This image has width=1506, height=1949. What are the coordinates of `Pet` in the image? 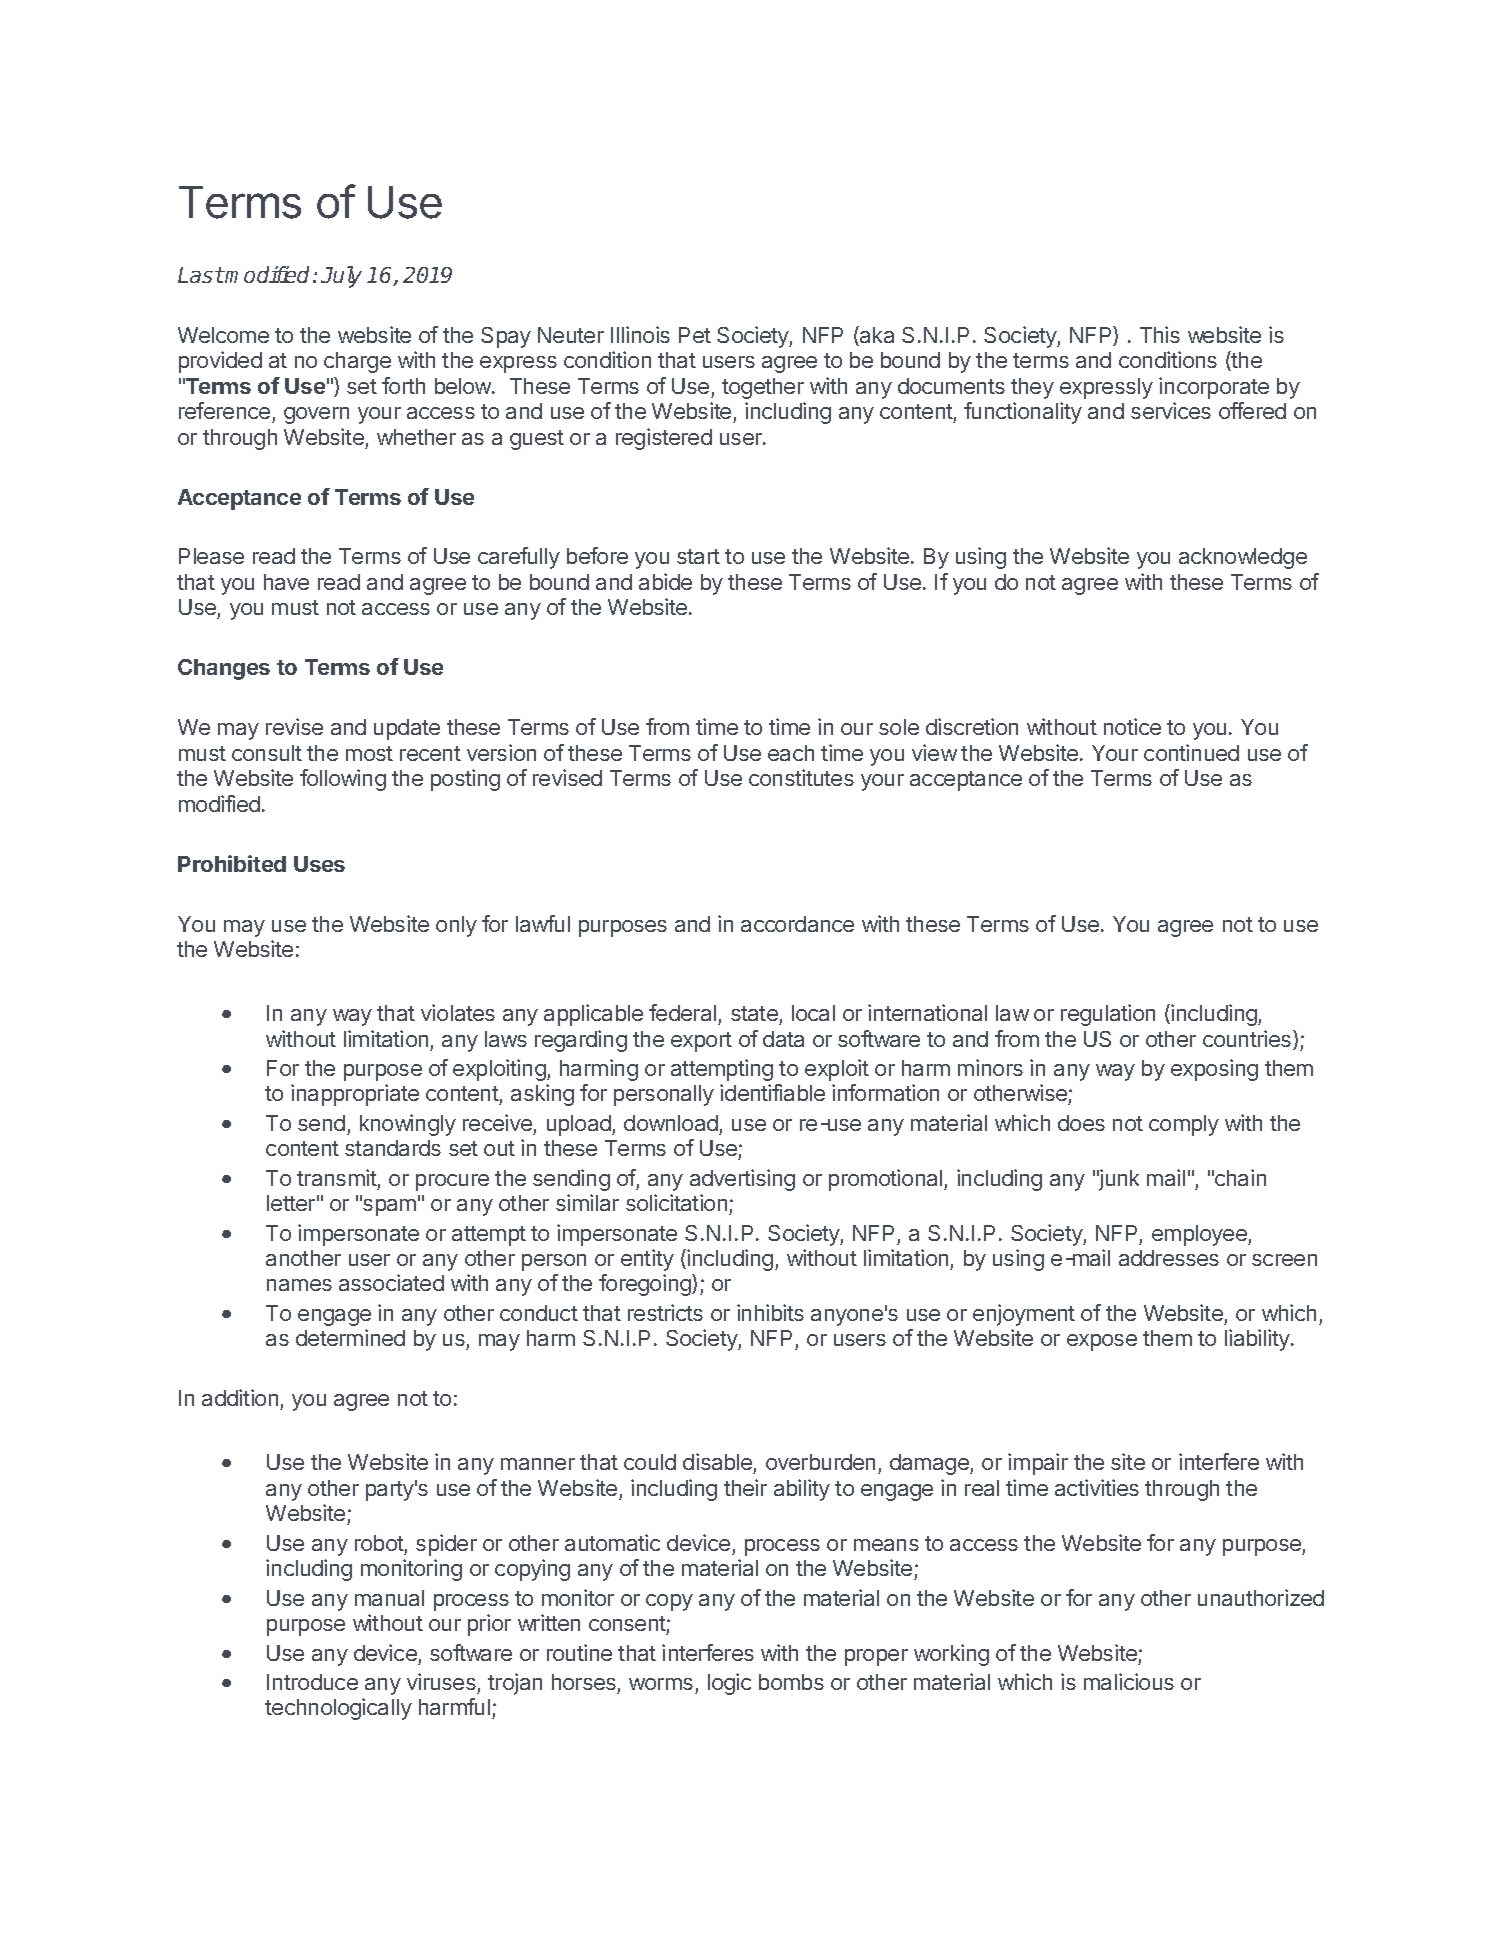 It's located at (695, 335).
